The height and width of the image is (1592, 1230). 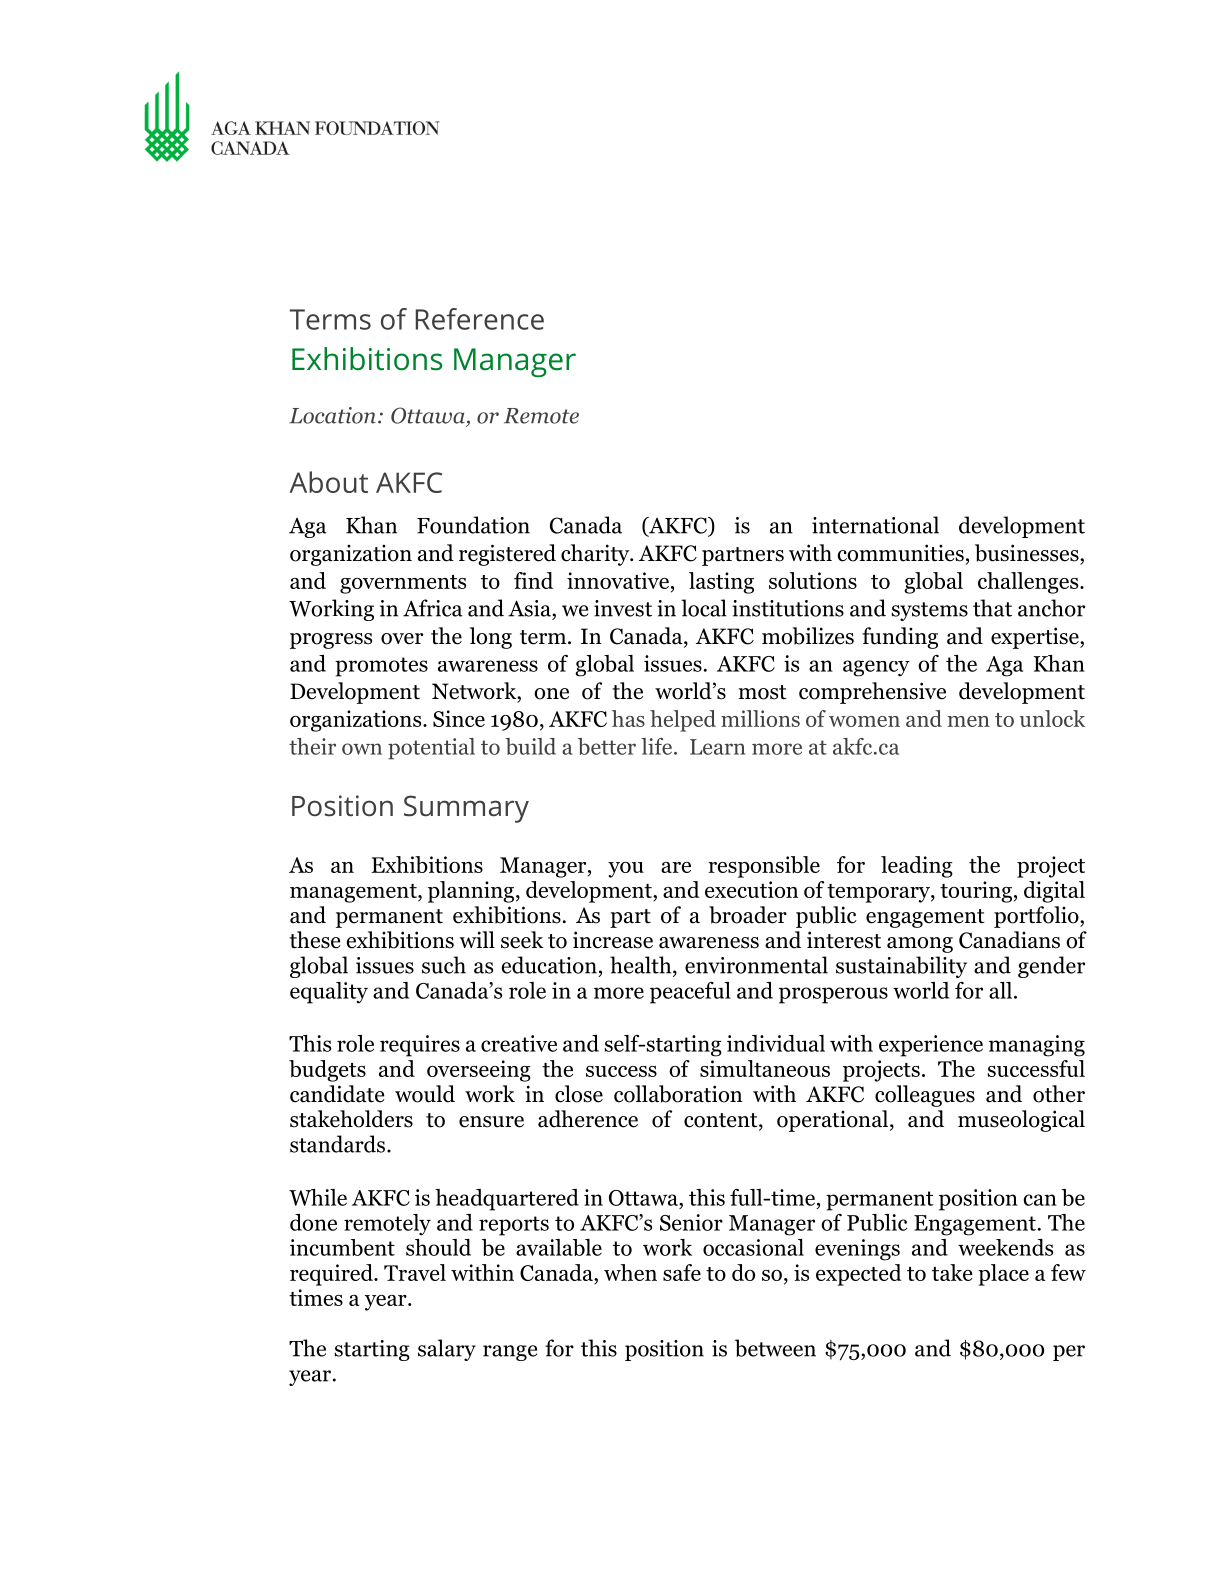 I want to click on safe, so click(x=682, y=1272).
